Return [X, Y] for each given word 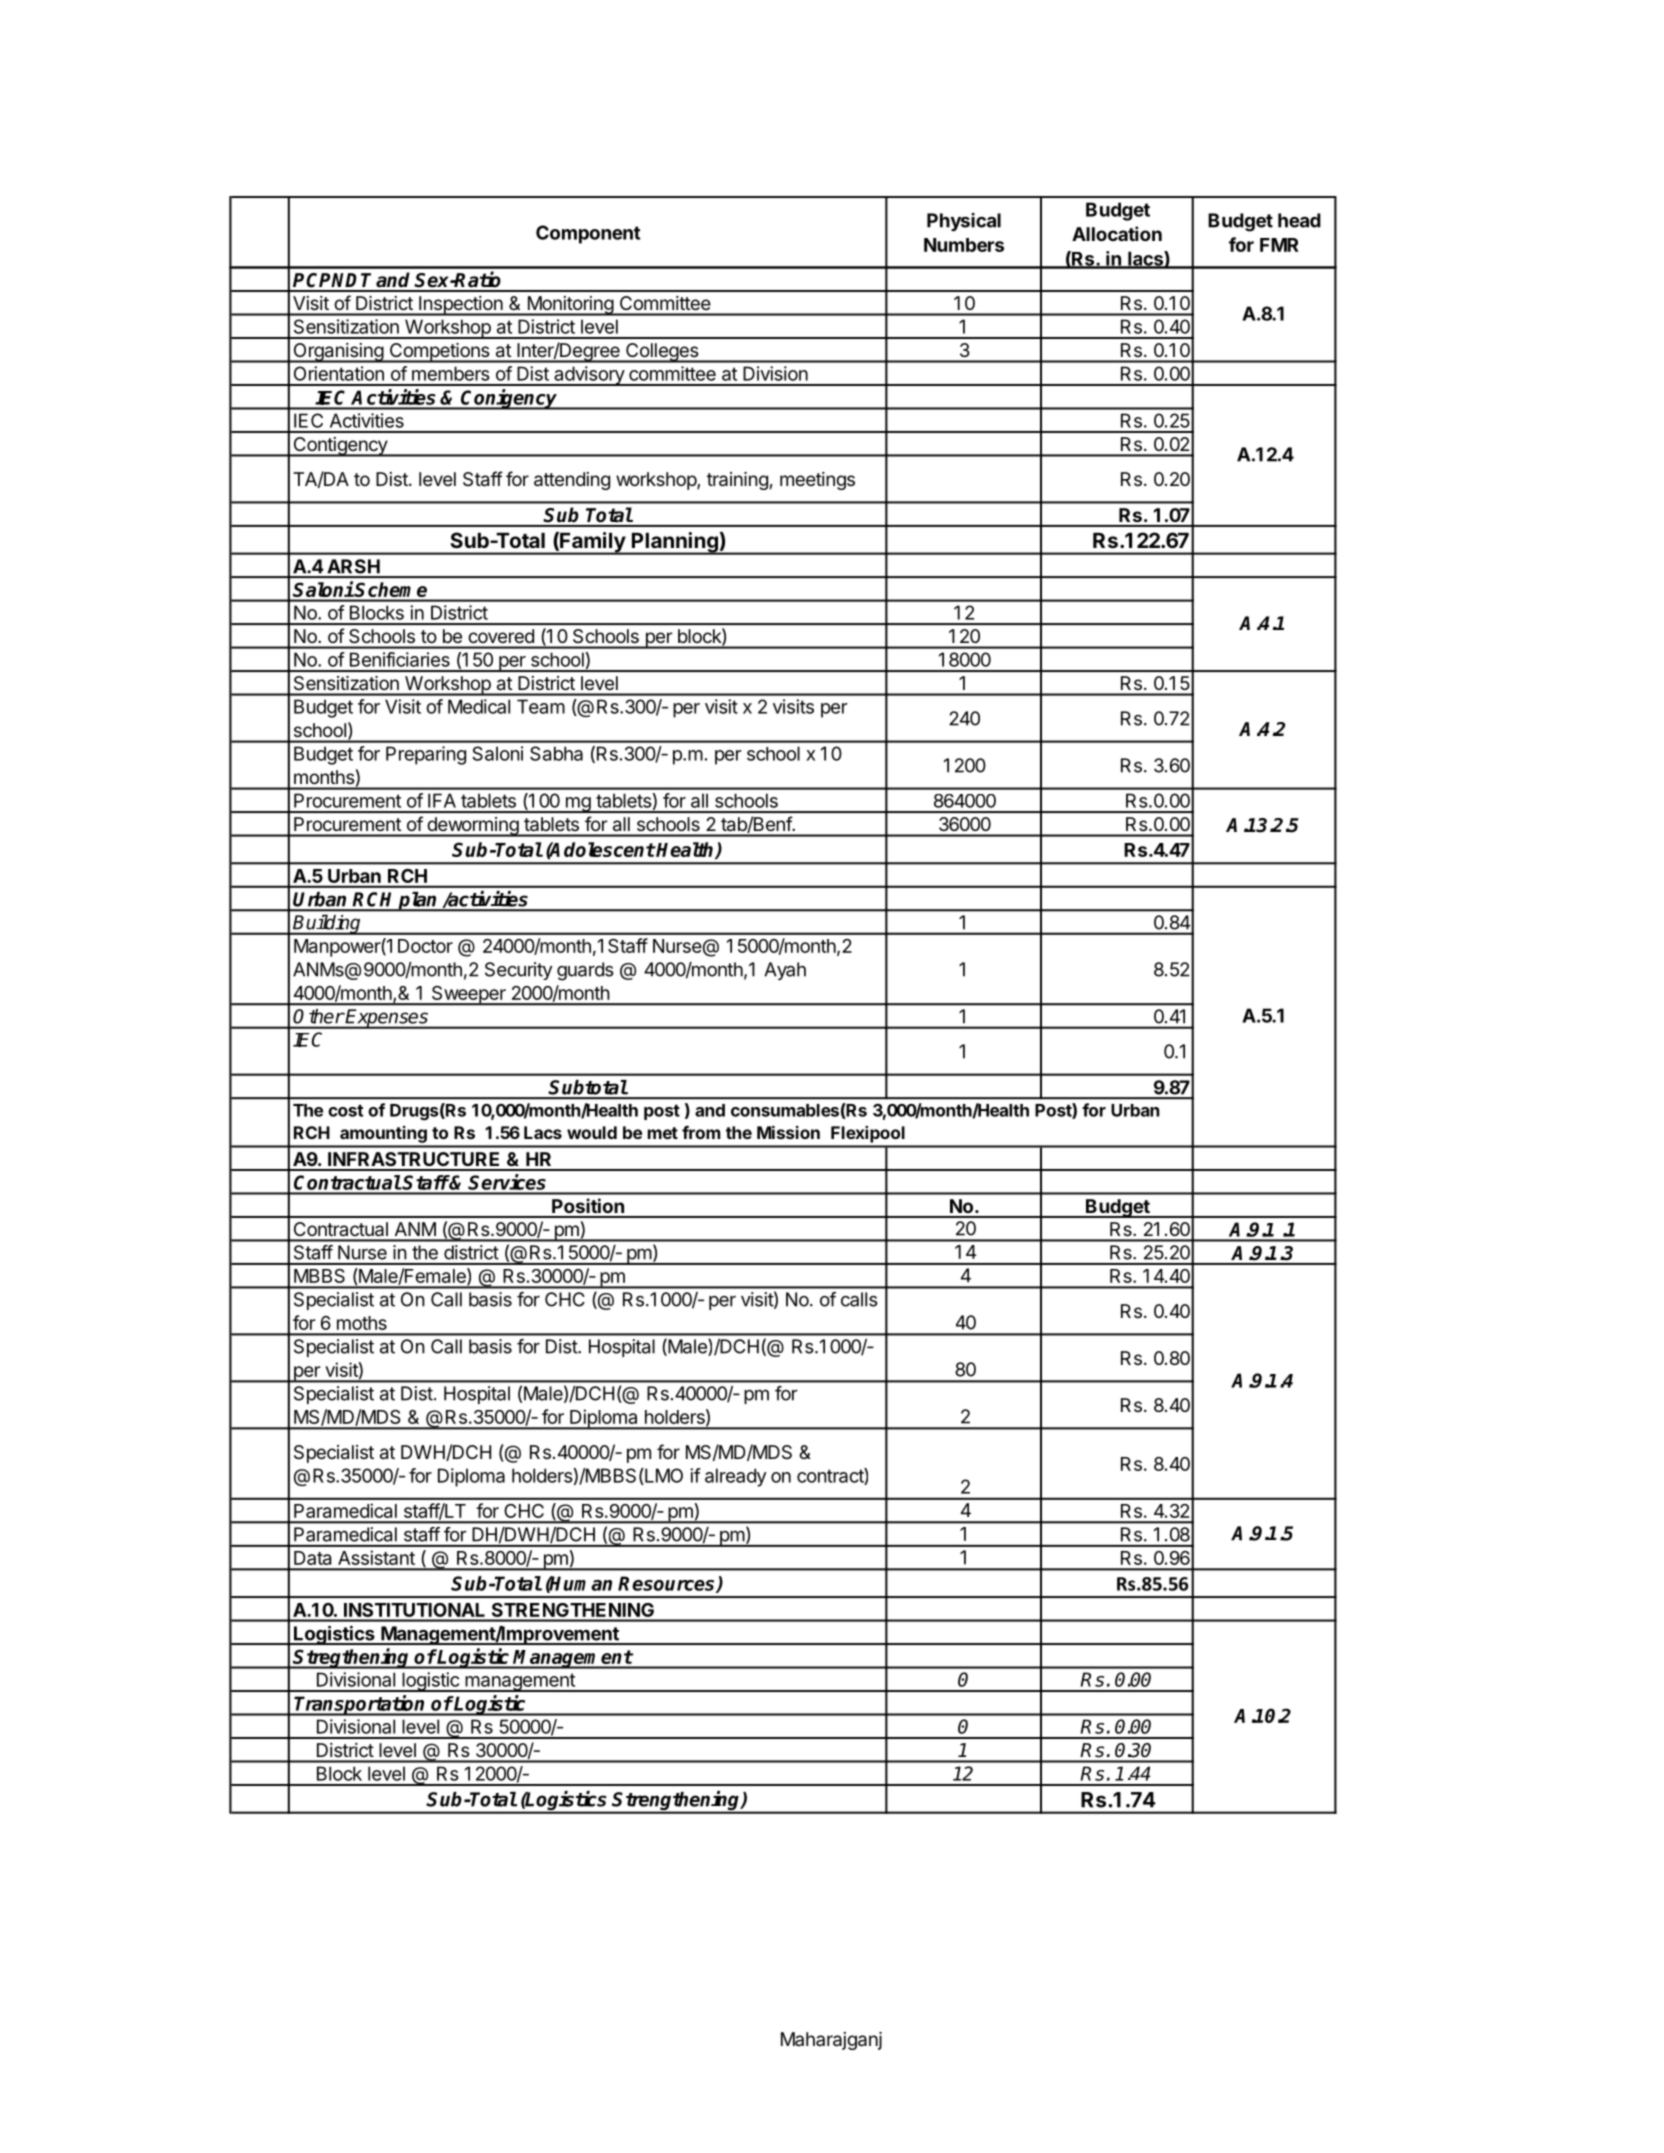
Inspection [460, 306]
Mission [788, 1132]
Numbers [964, 245]
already [735, 1477]
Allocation [1117, 233]
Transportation [360, 1705]
